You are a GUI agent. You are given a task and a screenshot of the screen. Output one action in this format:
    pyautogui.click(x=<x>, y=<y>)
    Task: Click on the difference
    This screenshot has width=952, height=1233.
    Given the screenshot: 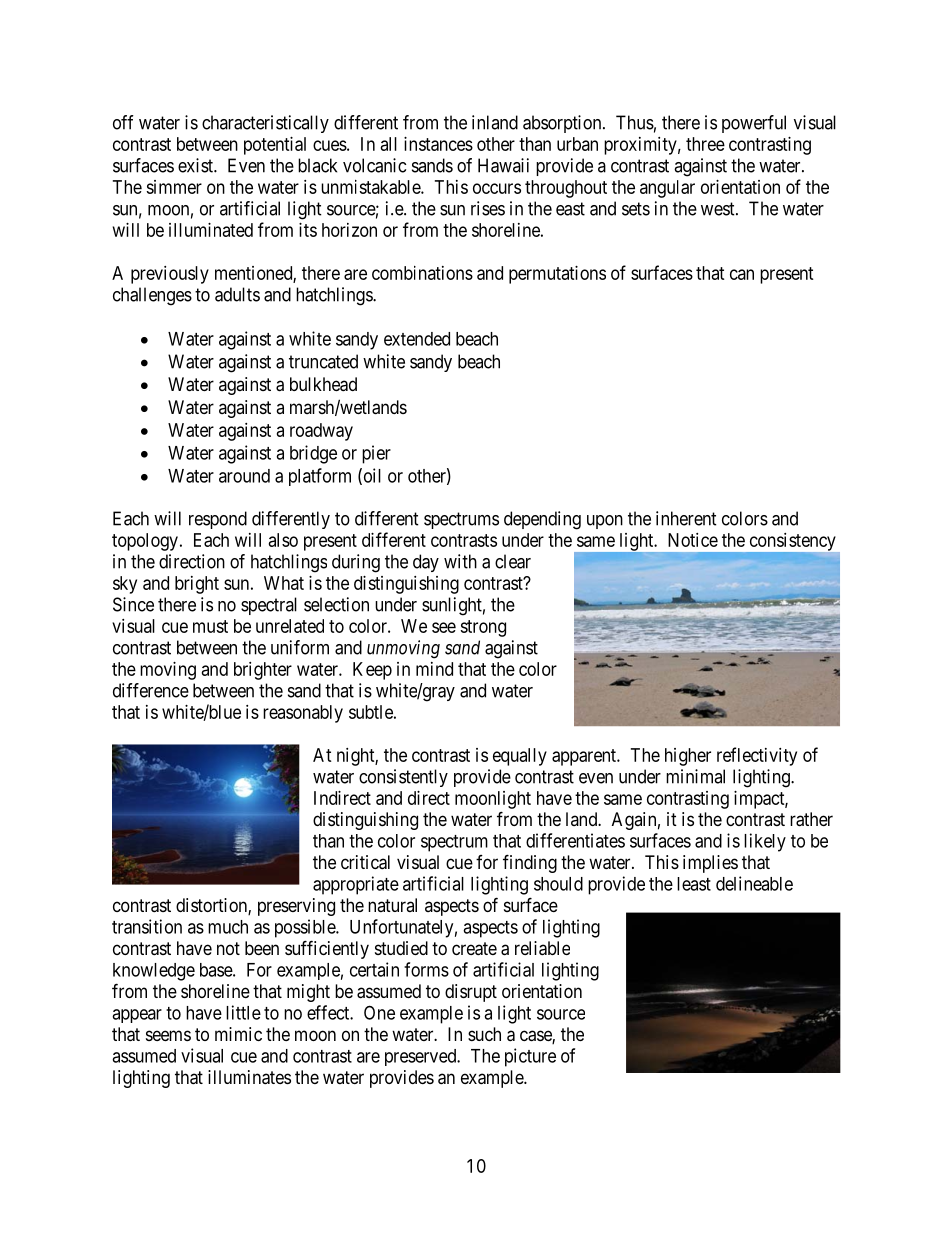 What is the action you would take?
    pyautogui.click(x=151, y=690)
